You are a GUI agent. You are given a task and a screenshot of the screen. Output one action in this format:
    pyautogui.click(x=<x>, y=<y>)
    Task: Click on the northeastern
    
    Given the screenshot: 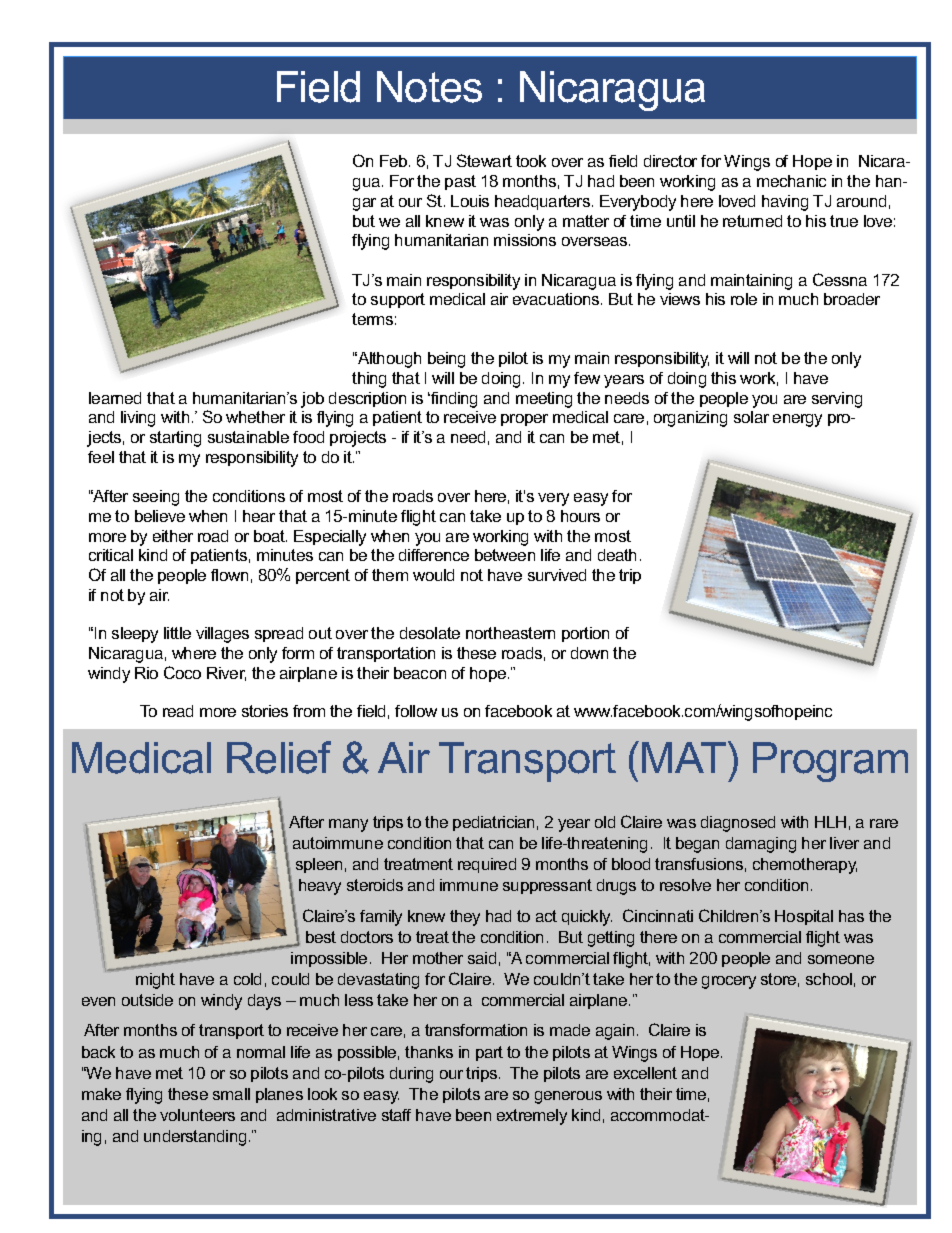 What is the action you would take?
    pyautogui.click(x=510, y=633)
